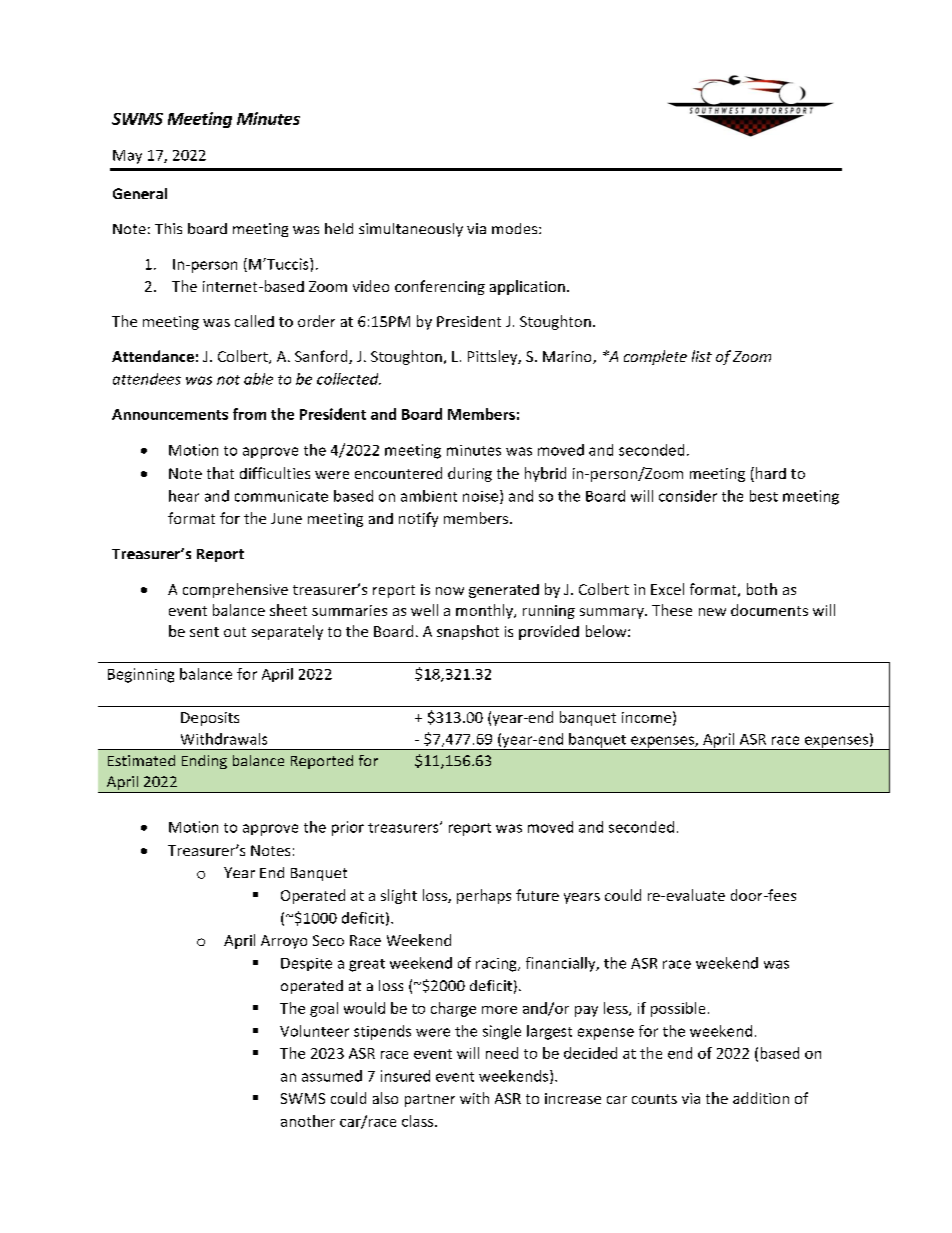  Describe the element at coordinates (516, 228) in the screenshot. I see `modes` at that location.
